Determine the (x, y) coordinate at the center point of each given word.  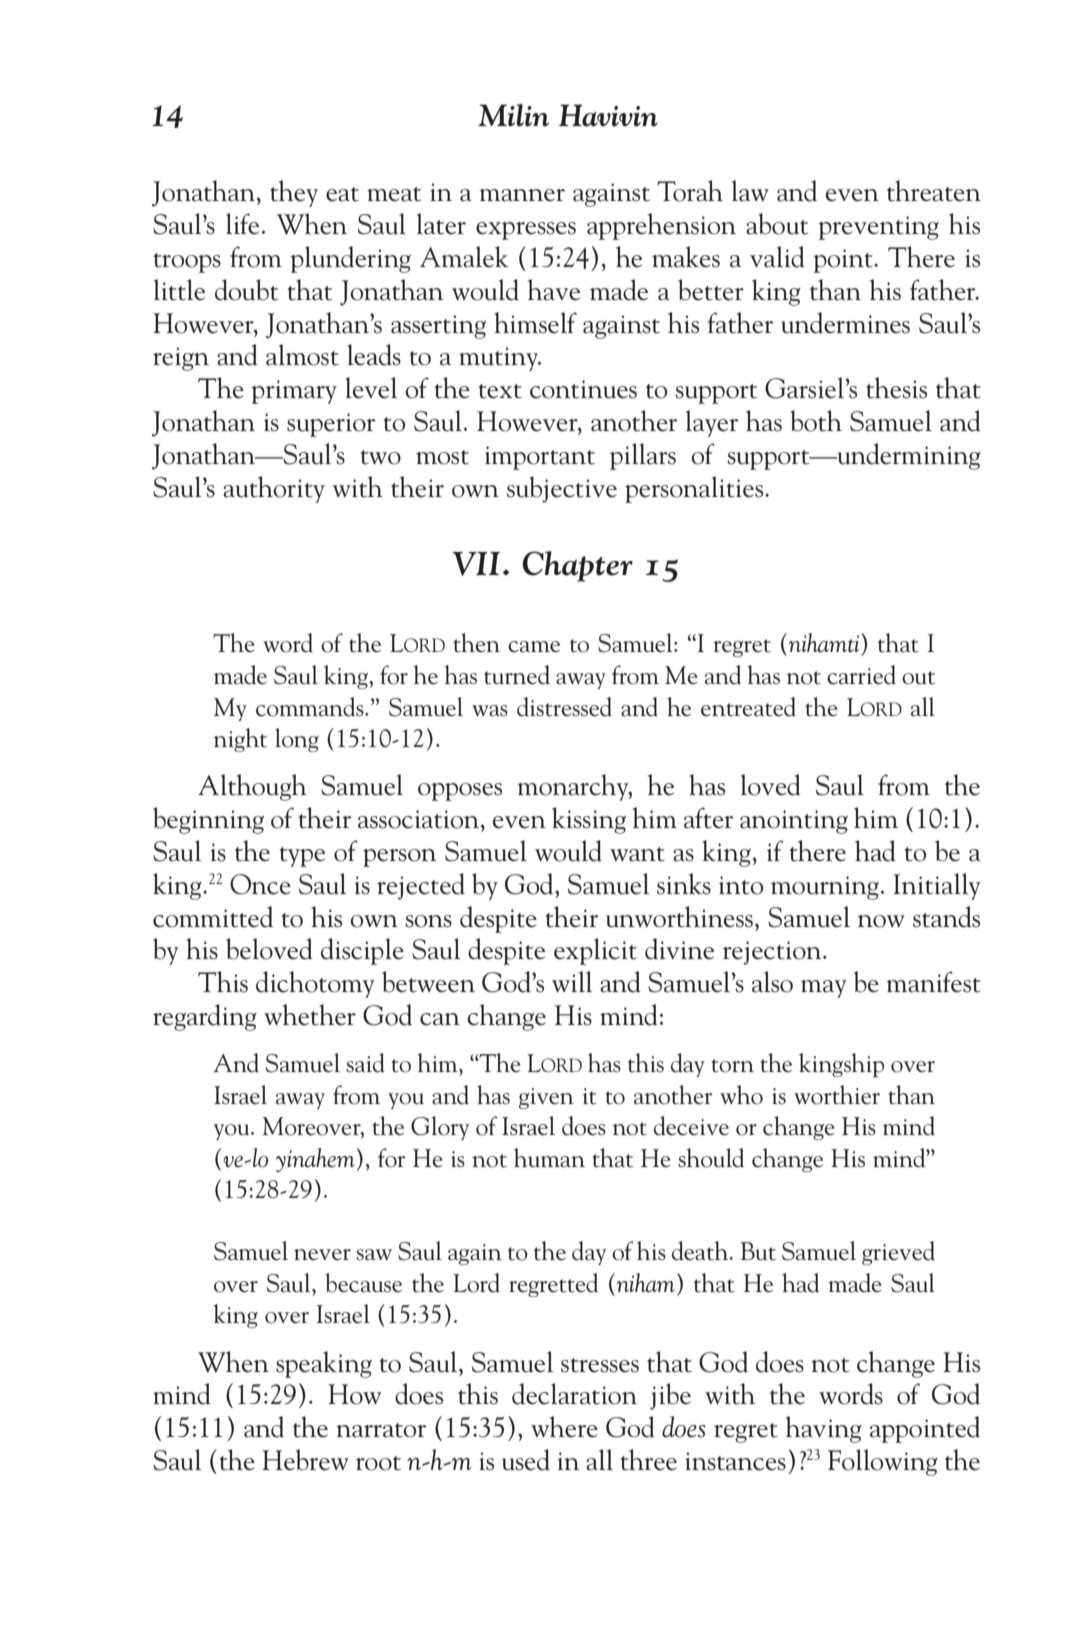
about (777, 224)
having (824, 1429)
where (564, 1427)
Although (252, 787)
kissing (589, 820)
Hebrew (305, 1460)
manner (522, 195)
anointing (794, 822)
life (244, 224)
